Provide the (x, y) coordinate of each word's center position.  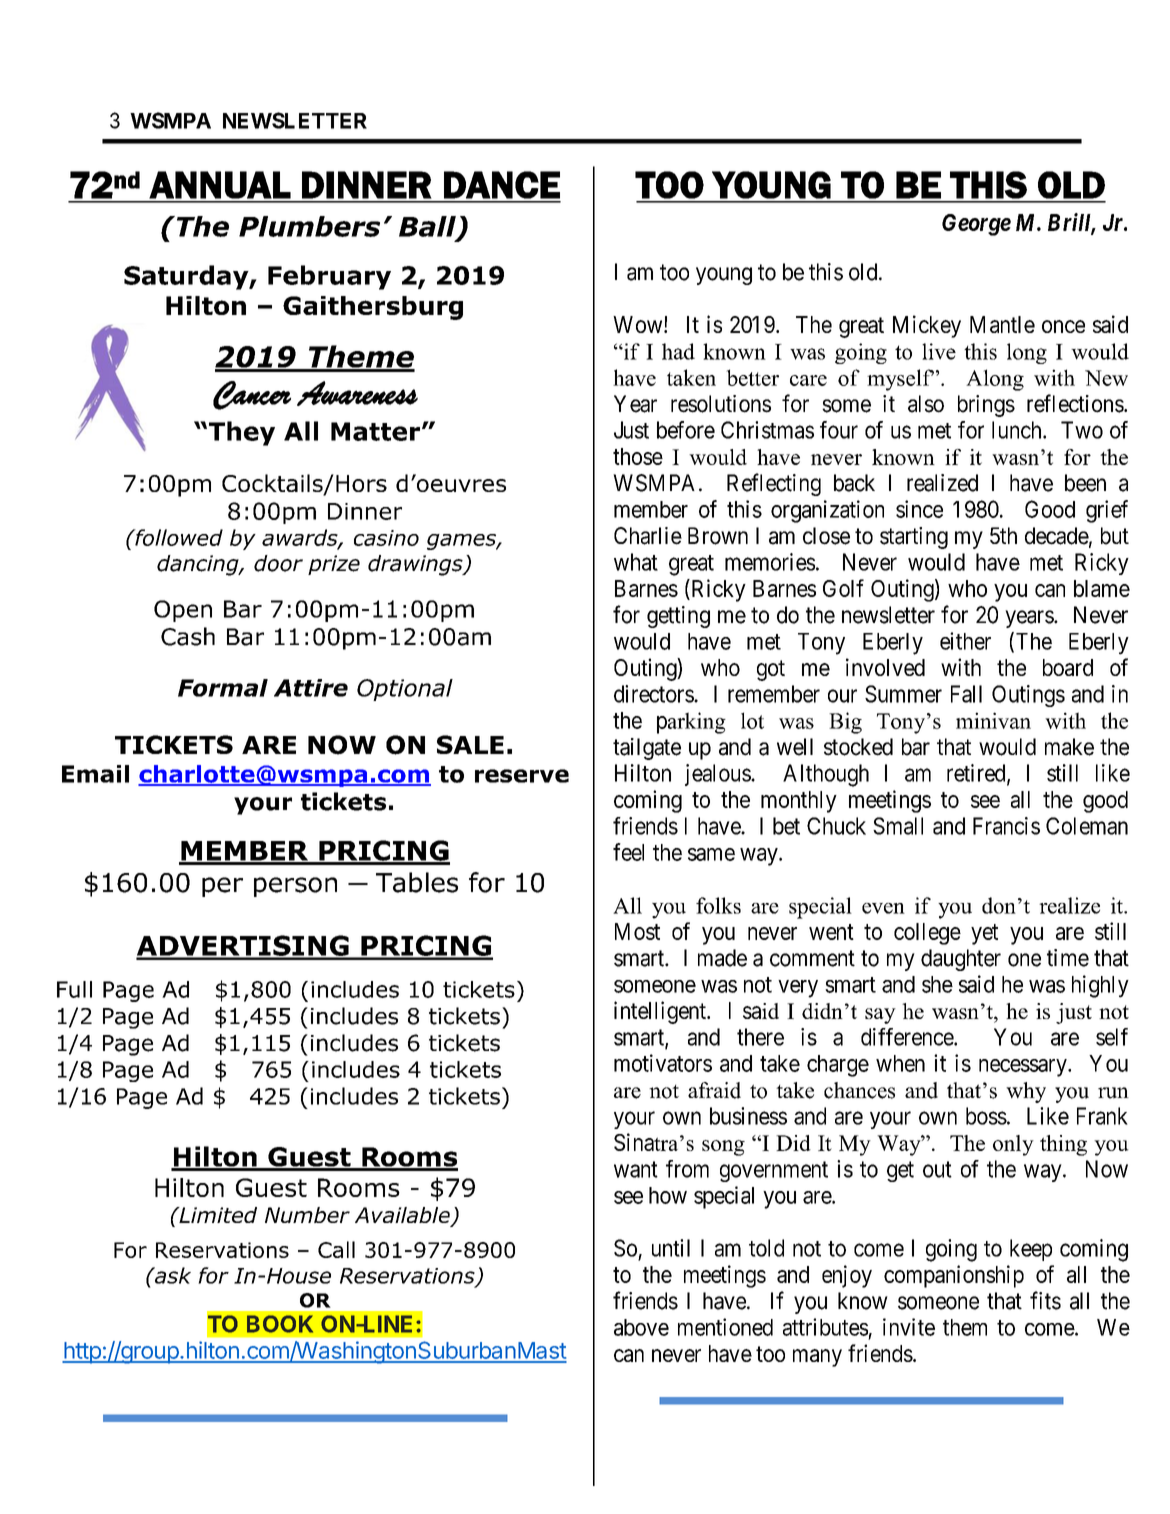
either (965, 641)
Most (637, 931)
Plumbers (309, 226)
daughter (961, 960)
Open (183, 611)
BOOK (280, 1324)
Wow (639, 324)
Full (74, 989)
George (976, 225)
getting (678, 617)
